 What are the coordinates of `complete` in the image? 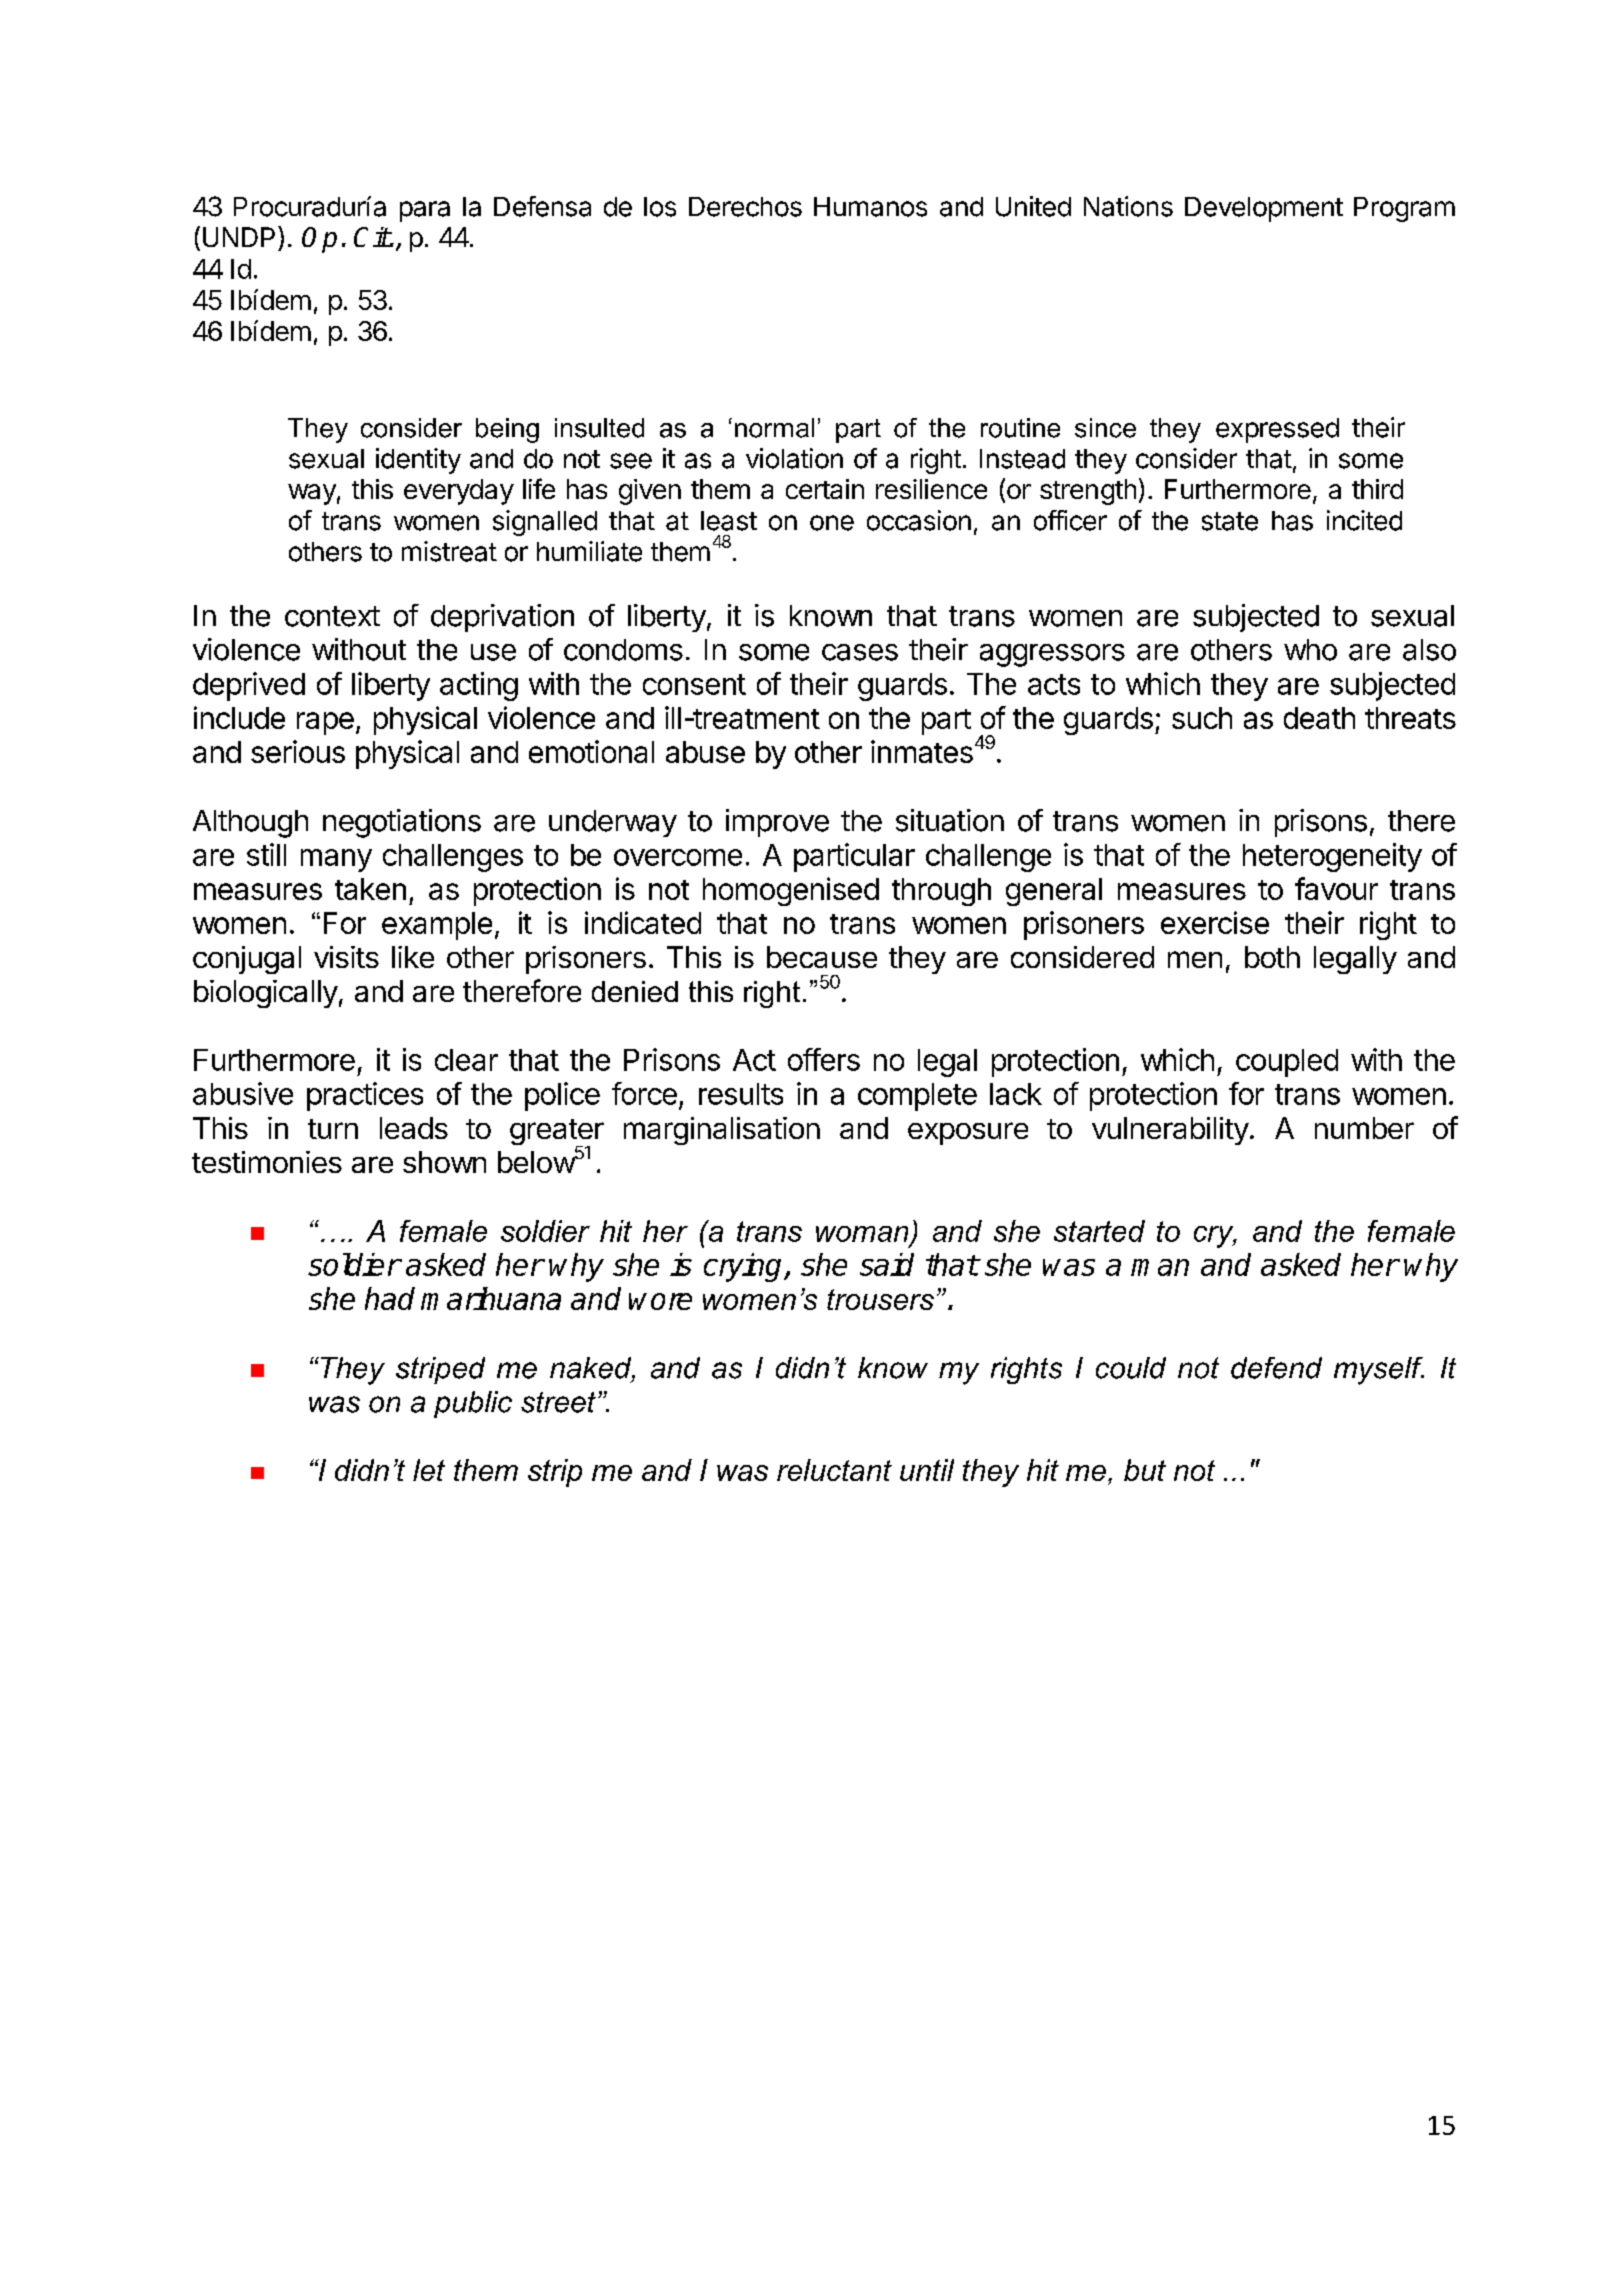 It's located at (917, 1097).
